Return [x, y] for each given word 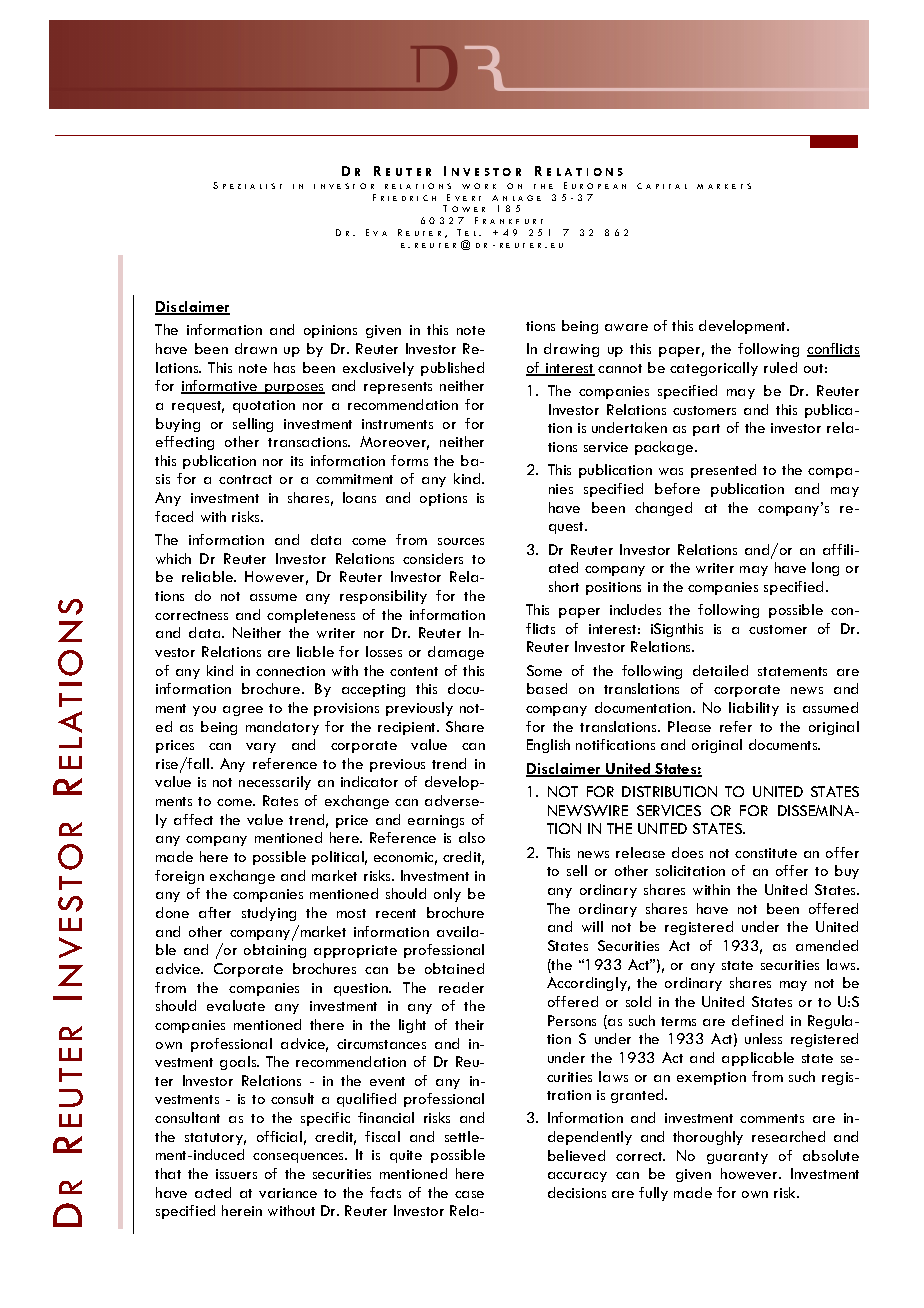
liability [754, 709]
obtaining [275, 951]
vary [261, 748]
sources [461, 541]
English [548, 746]
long [825, 569]
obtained [454, 968]
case [469, 1194]
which [173, 558]
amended [827, 945]
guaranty [737, 1158]
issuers [236, 1174]
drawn [256, 348]
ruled [780, 367]
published [452, 369]
